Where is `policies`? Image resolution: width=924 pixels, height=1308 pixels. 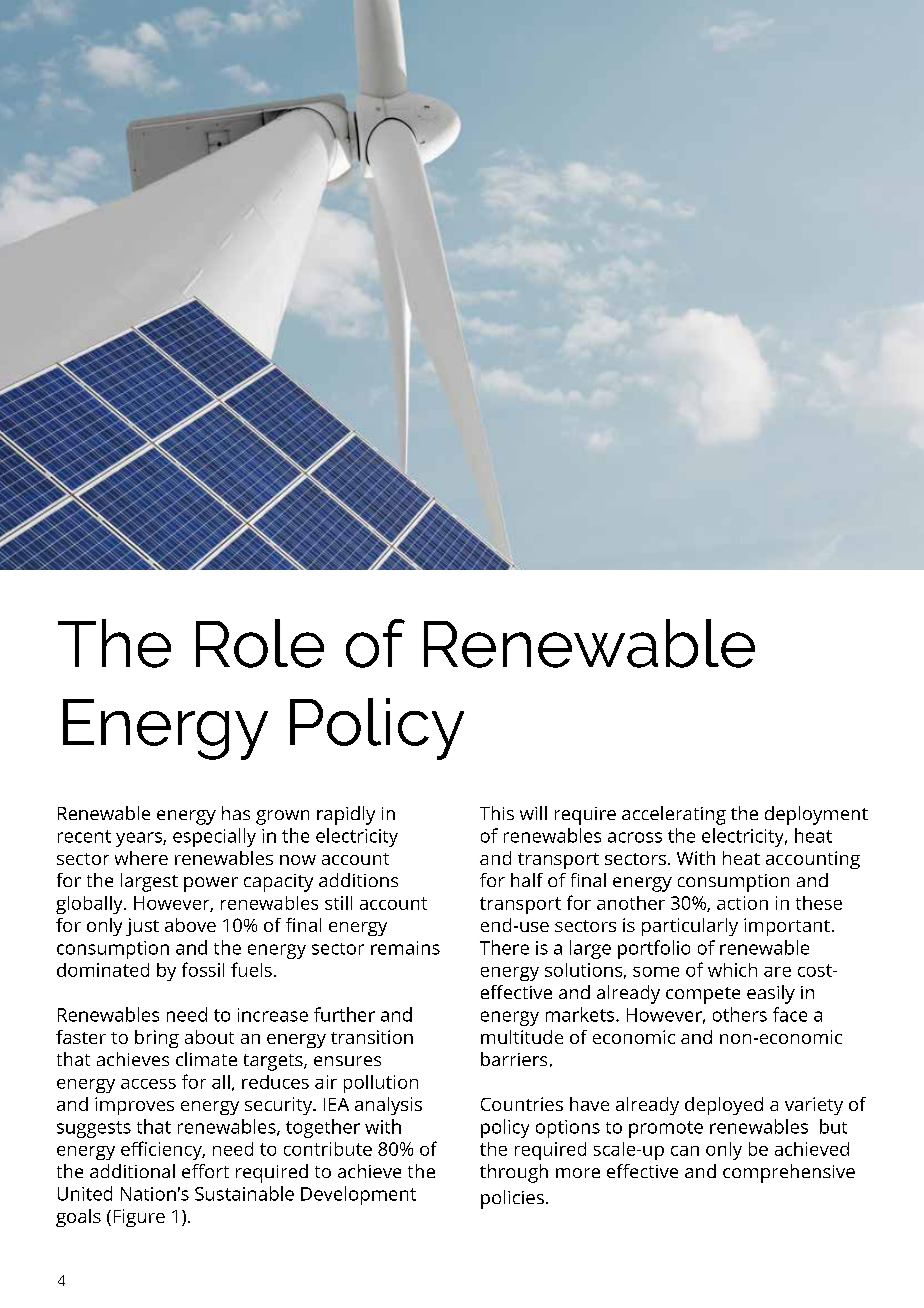 policies is located at coordinates (512, 1199).
